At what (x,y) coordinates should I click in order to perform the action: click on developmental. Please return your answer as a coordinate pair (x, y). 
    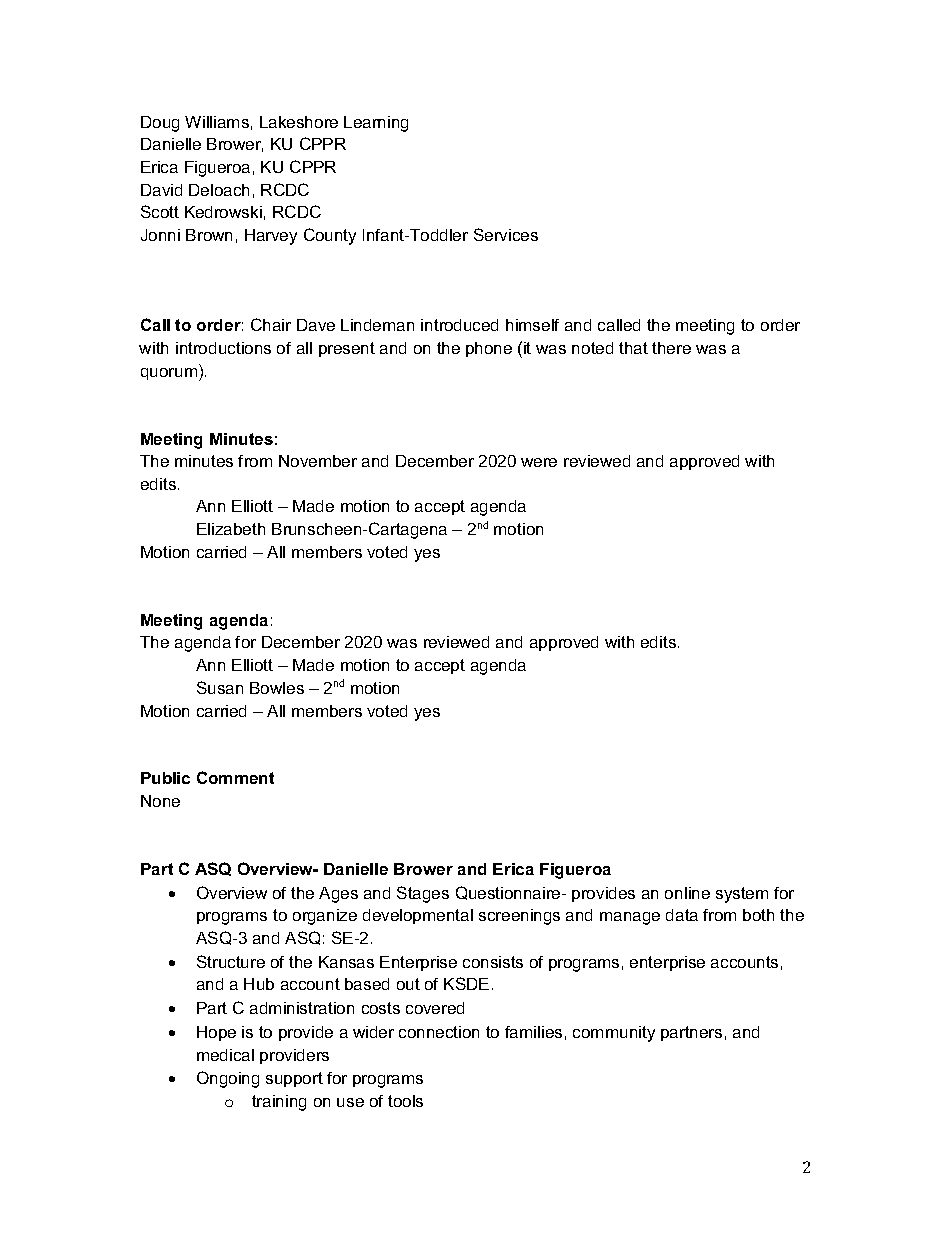
    Looking at the image, I should click on (418, 916).
